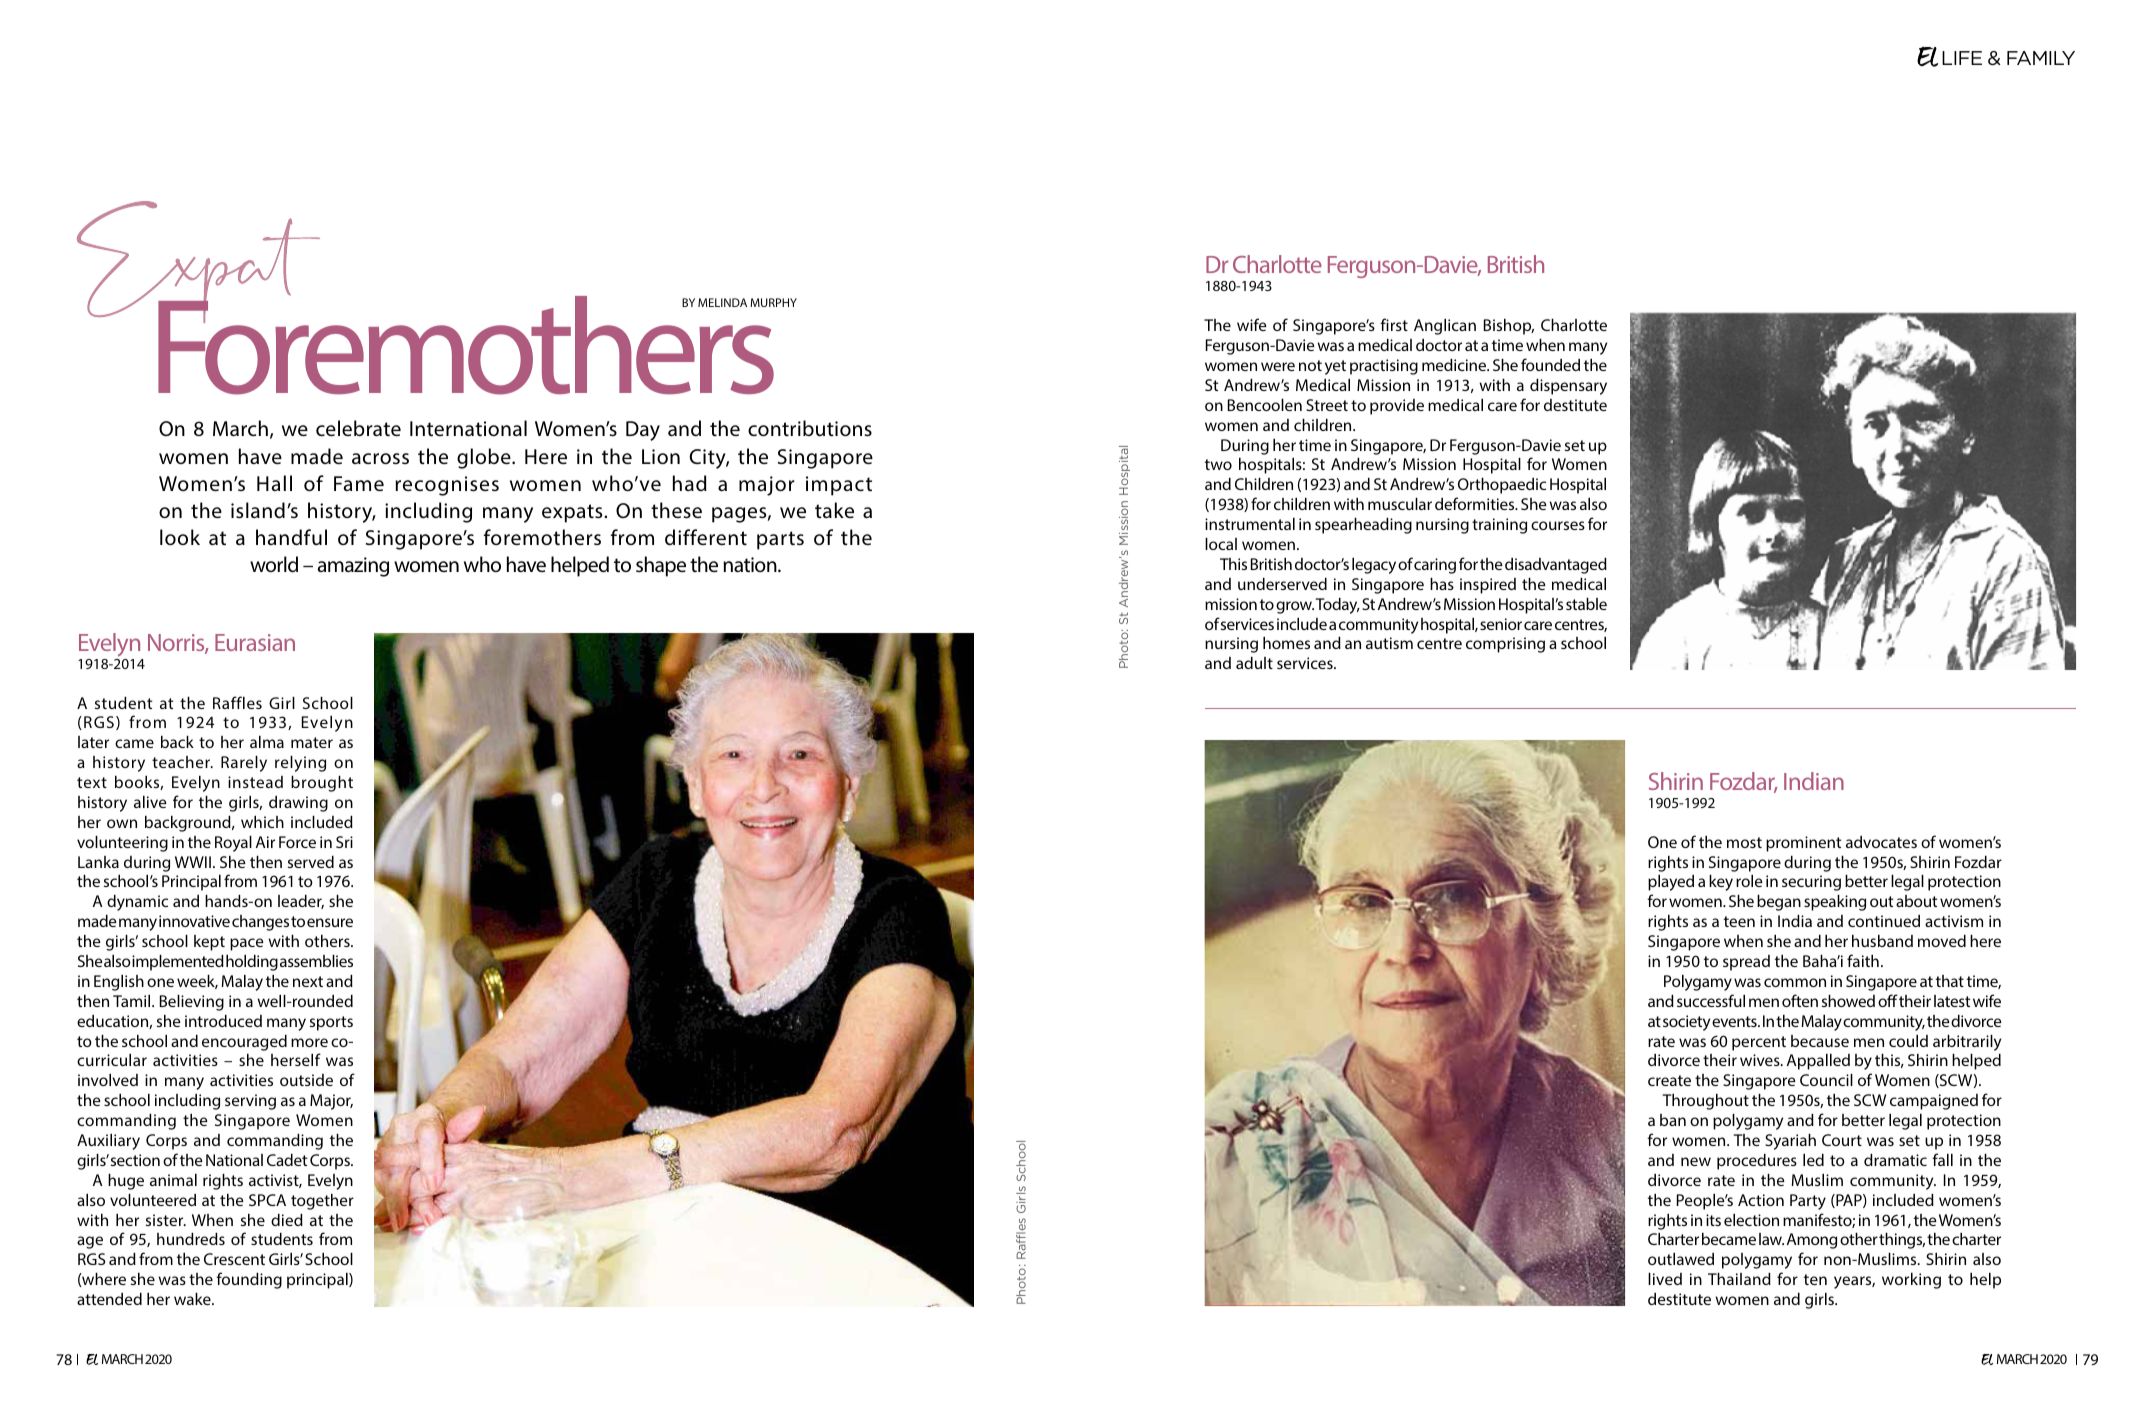 This image has width=2153, height=1409. I want to click on founded, so click(1550, 364).
